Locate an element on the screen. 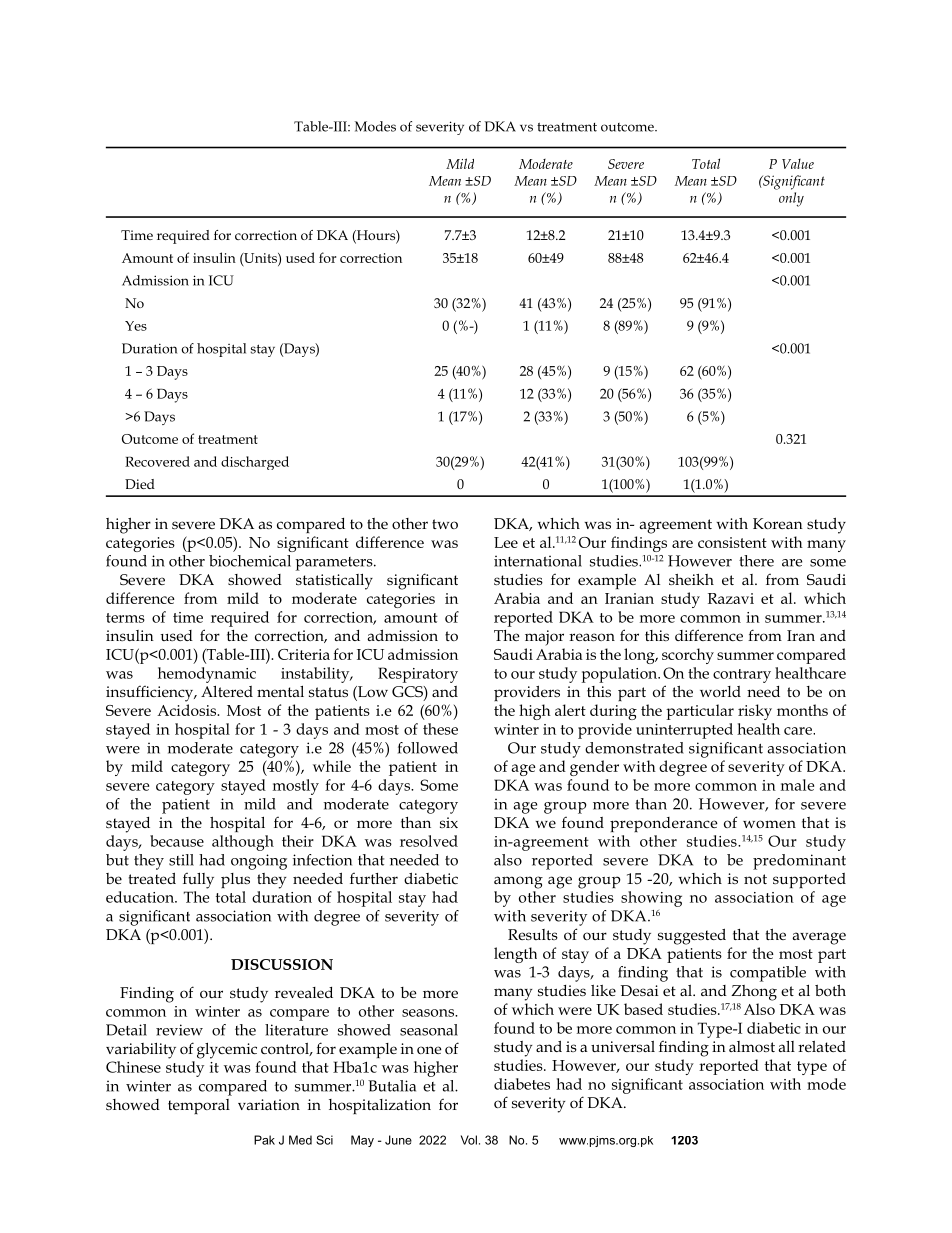 The image size is (952, 1233). Value is located at coordinates (798, 164).
